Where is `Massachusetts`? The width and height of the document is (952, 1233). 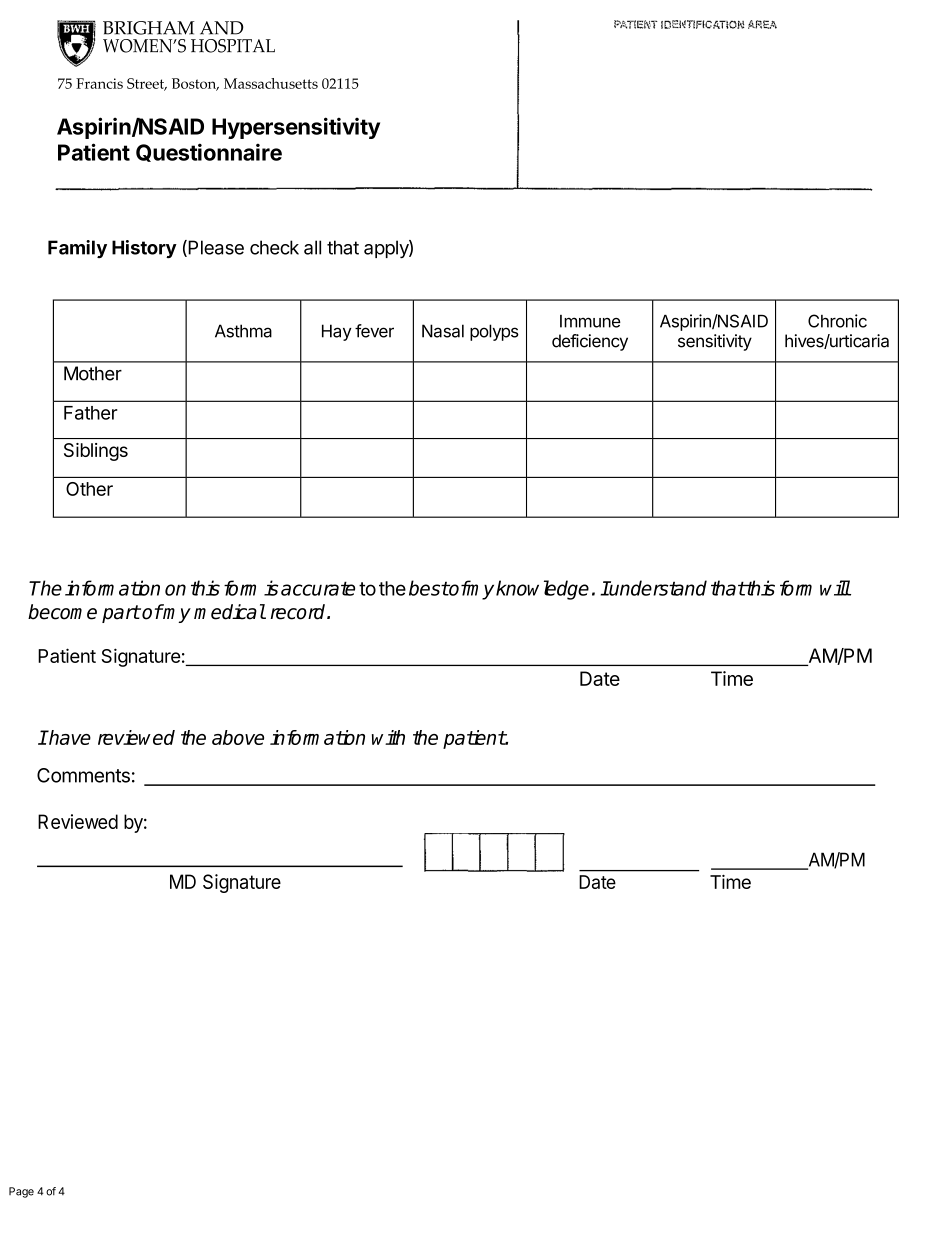
Massachusetts is located at coordinates (271, 83).
